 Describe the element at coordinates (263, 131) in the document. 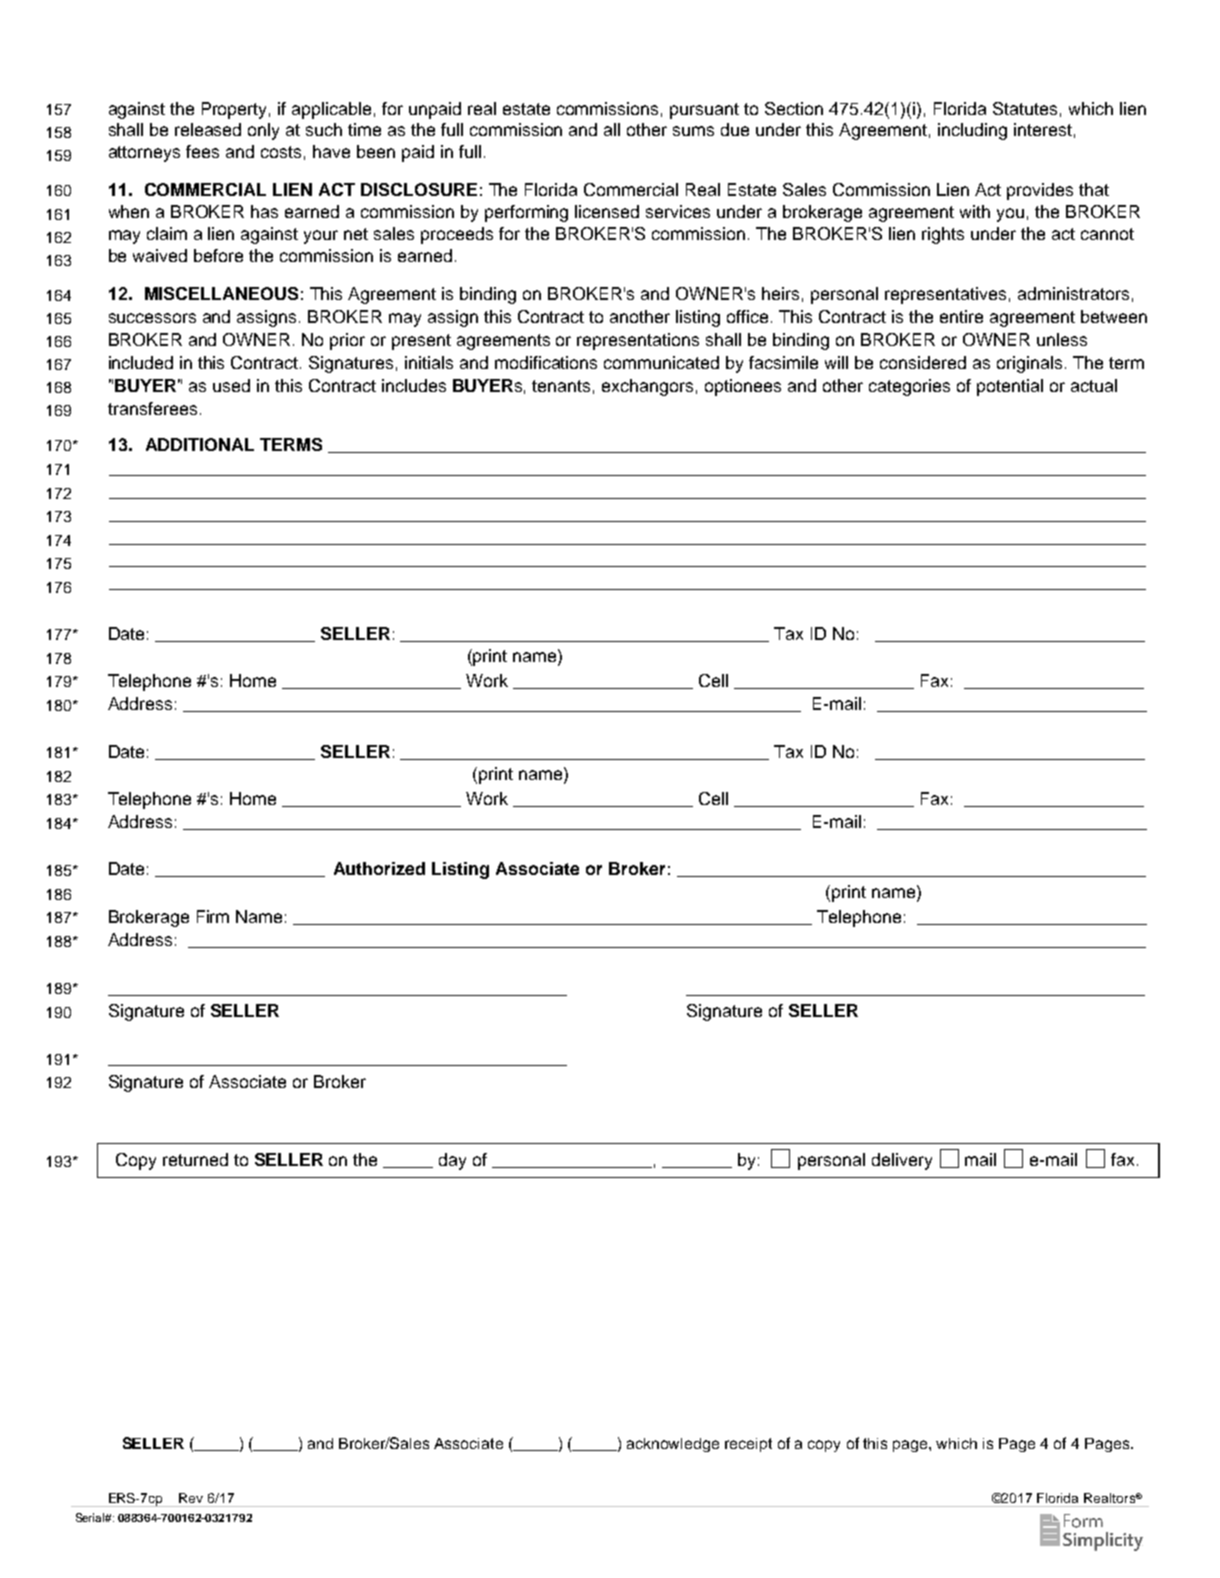

I see `only` at that location.
